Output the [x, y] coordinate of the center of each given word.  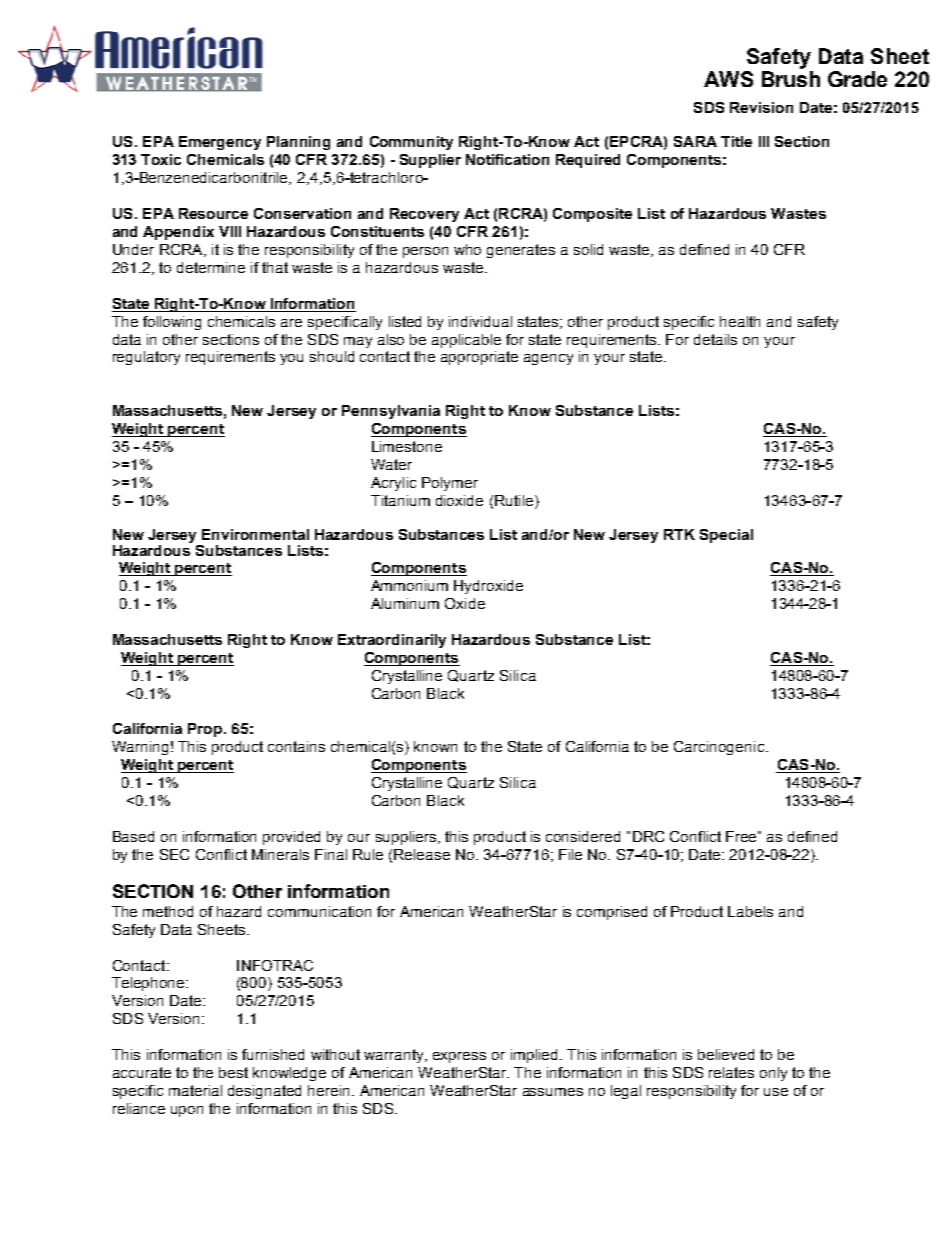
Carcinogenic [720, 748]
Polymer [450, 484]
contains [296, 746]
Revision [761, 107]
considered [583, 836]
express [459, 1057]
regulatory [146, 358]
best [233, 1072]
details [715, 339]
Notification [507, 159]
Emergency [220, 143]
